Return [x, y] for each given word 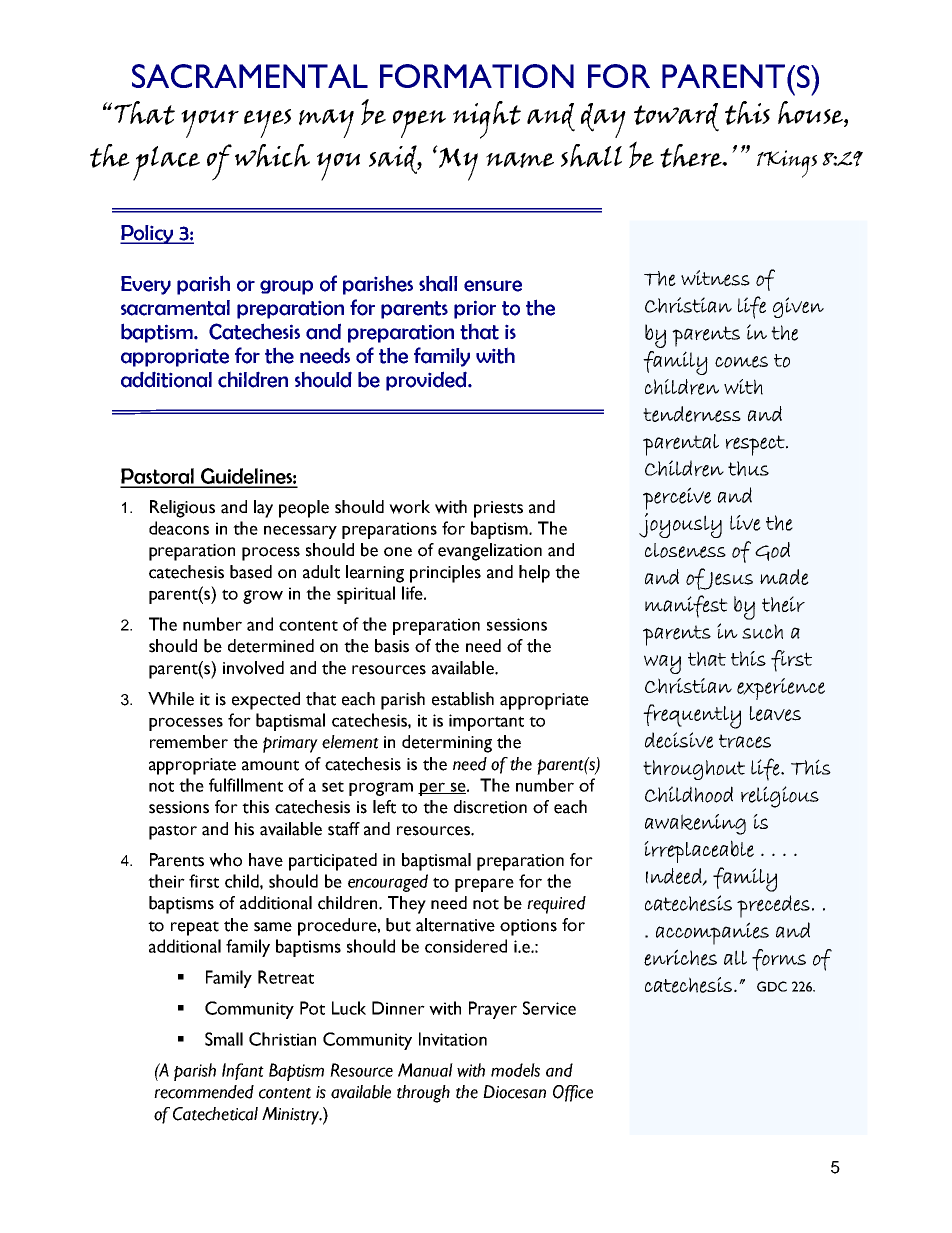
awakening [695, 824]
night [487, 120]
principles [445, 574]
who [225, 860]
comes [741, 362]
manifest [686, 606]
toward [676, 117]
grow [263, 597]
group [286, 287]
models [515, 1070]
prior [475, 309]
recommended [204, 1092]
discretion [490, 807]
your [210, 124]
